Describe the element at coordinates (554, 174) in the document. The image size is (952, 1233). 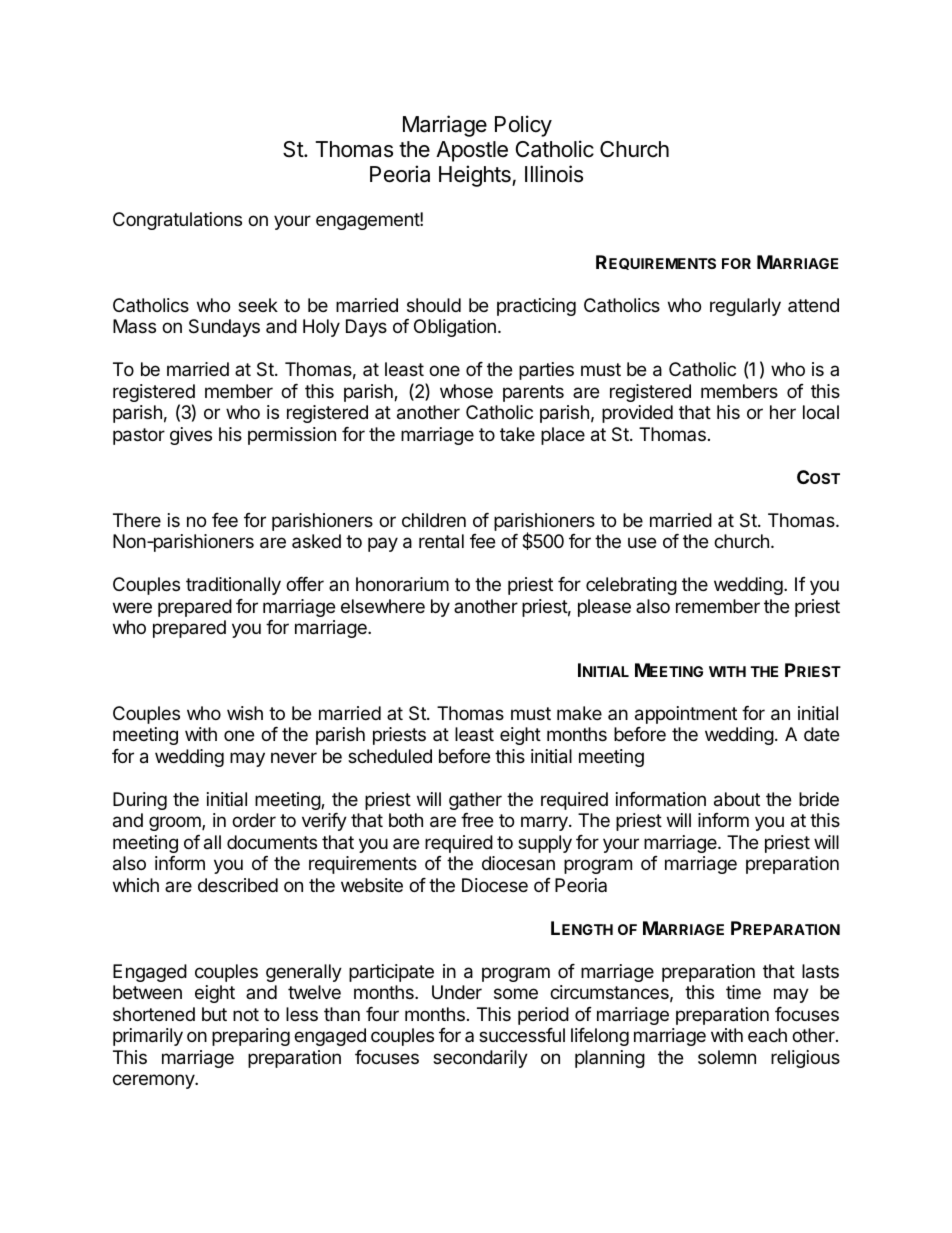
I see `Illinois` at that location.
